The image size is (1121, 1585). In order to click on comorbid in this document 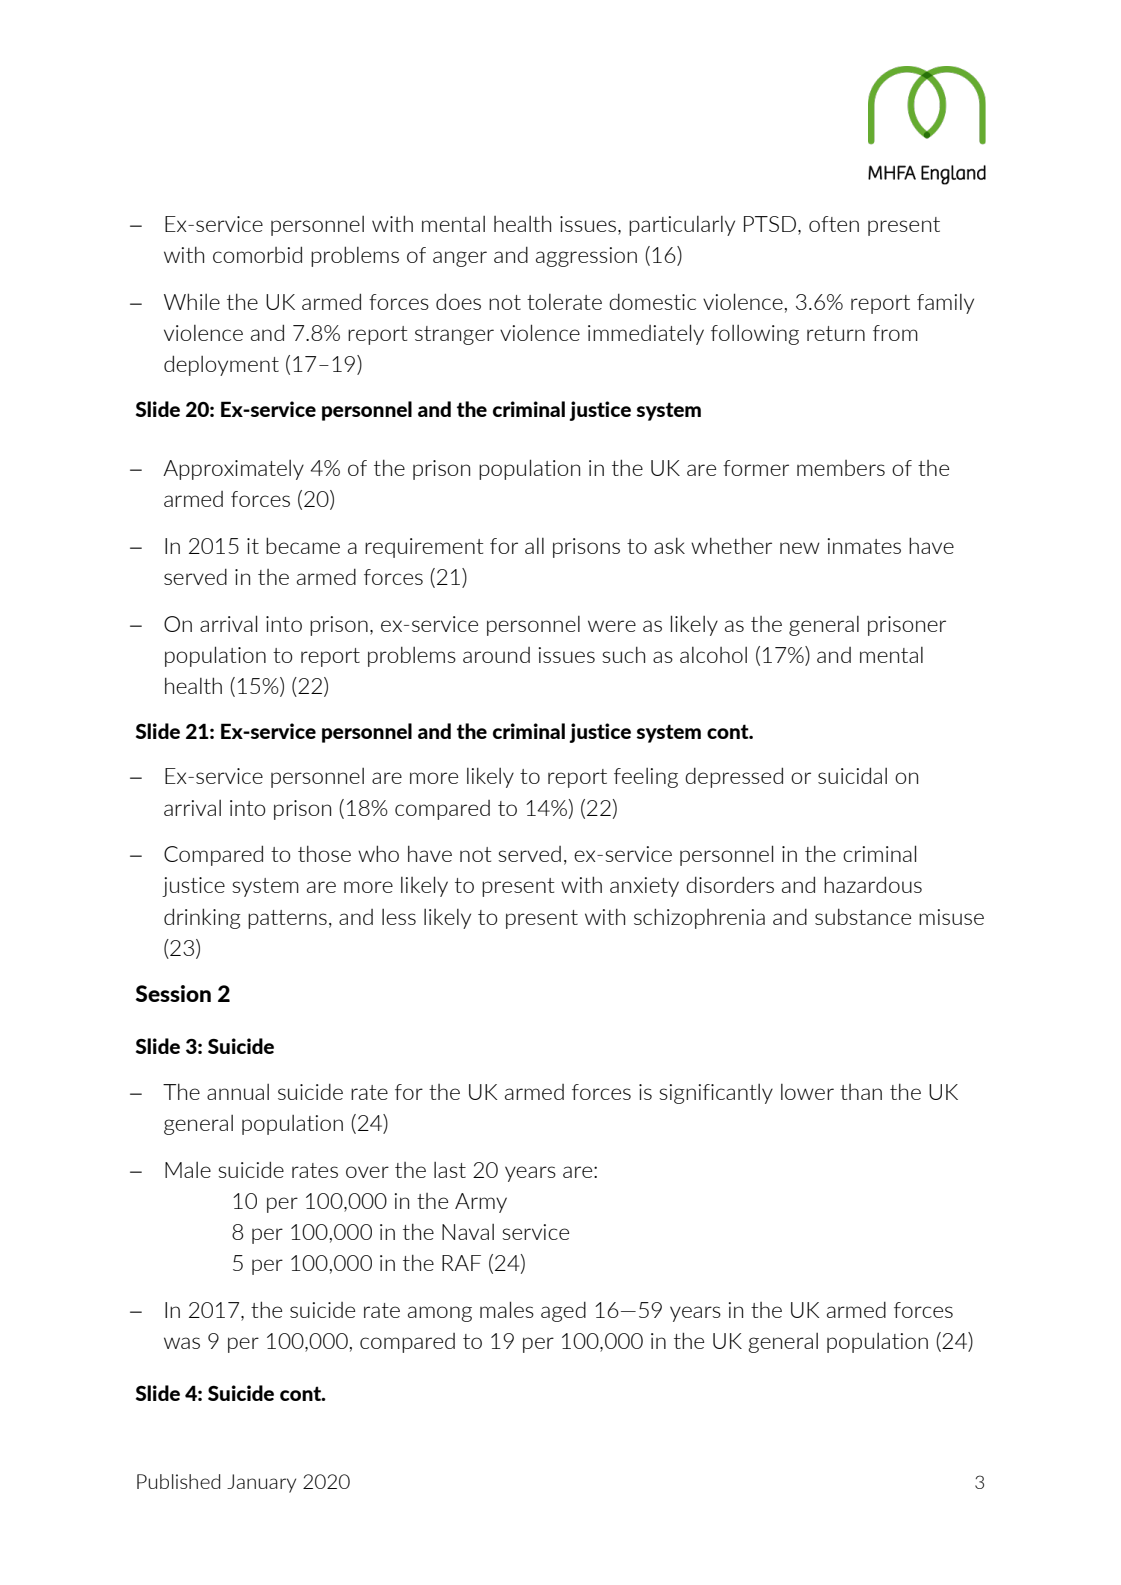, I will do `click(257, 254)`.
